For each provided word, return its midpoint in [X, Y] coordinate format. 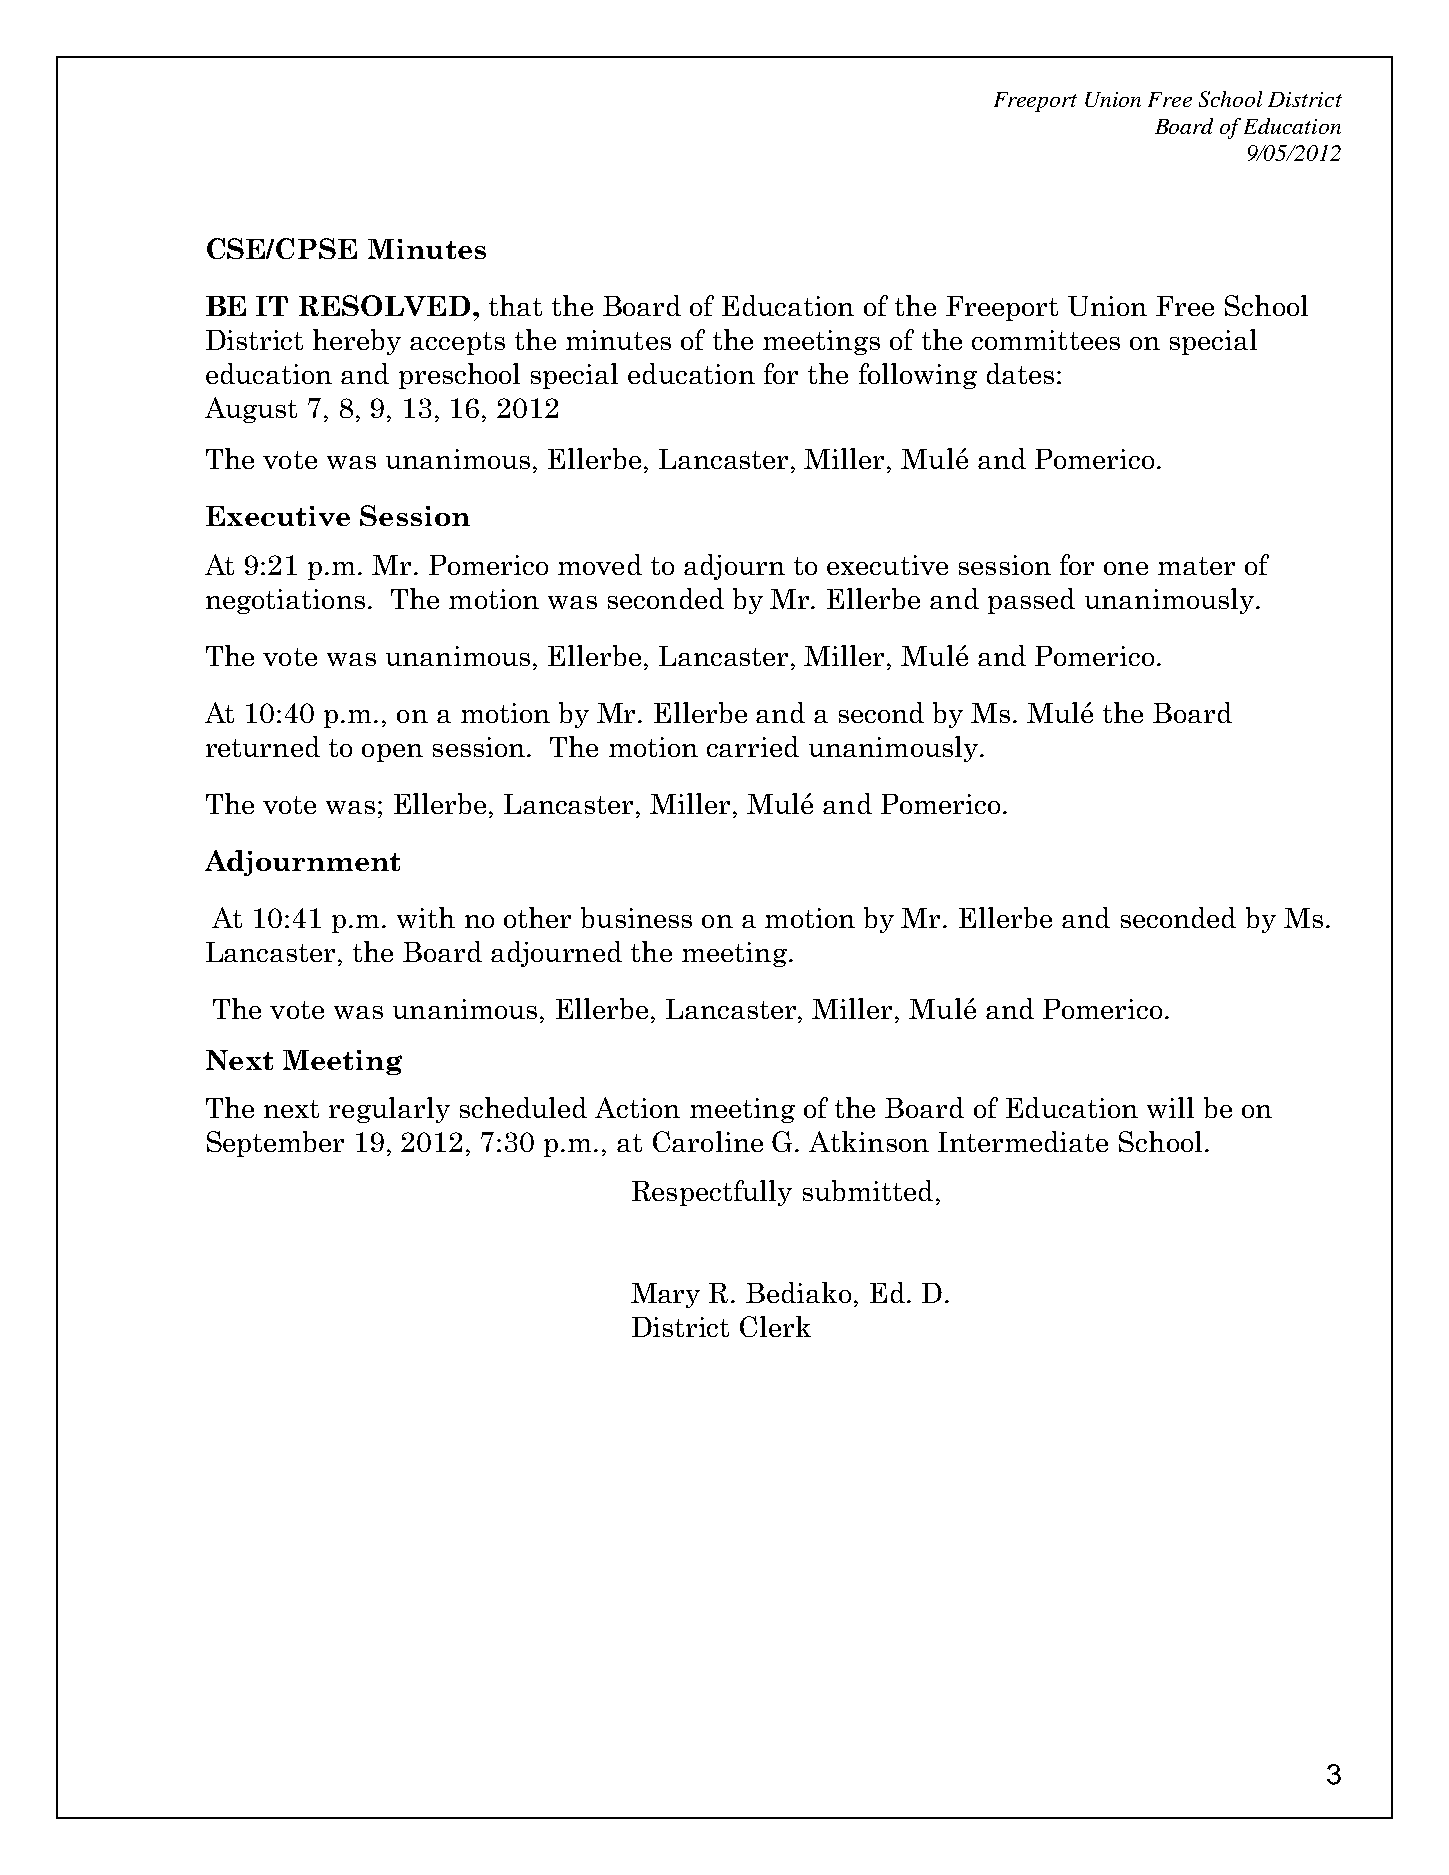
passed [1031, 601]
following [918, 376]
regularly [389, 1110]
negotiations [285, 601]
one [1126, 568]
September [275, 1144]
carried [753, 746]
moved [600, 564]
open [392, 753]
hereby [357, 342]
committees [1046, 340]
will [1170, 1107]
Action [637, 1107]
